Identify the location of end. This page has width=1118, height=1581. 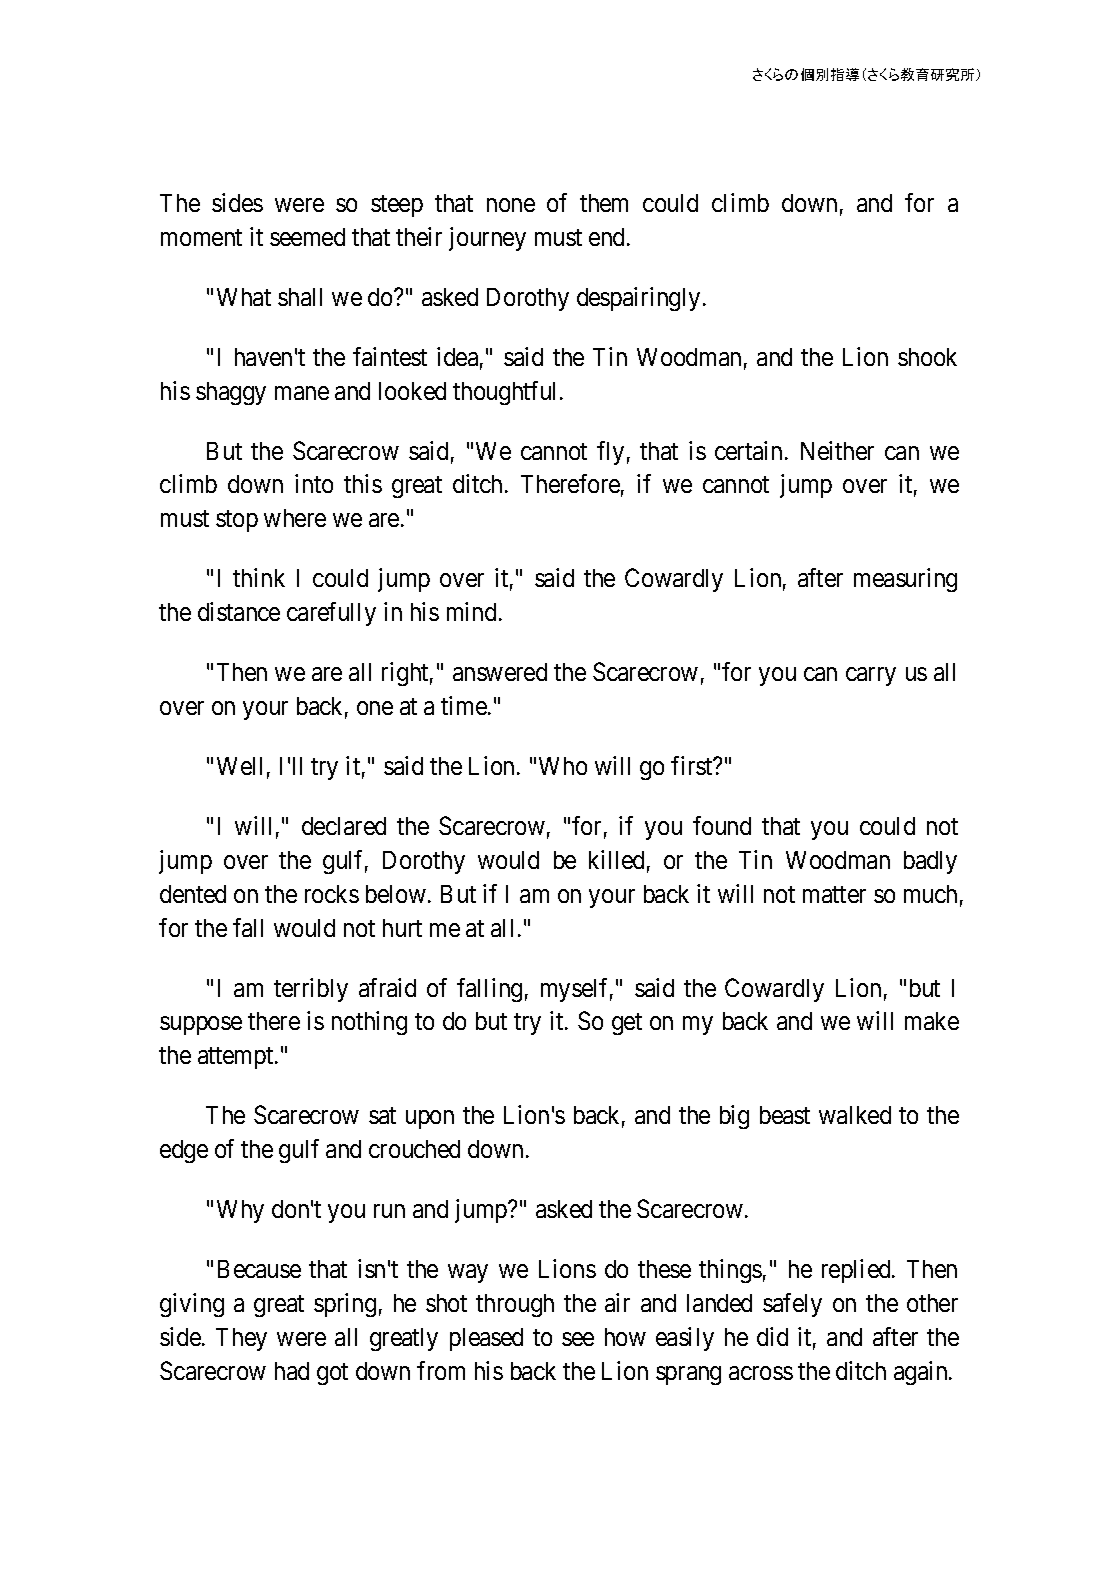
(608, 237).
